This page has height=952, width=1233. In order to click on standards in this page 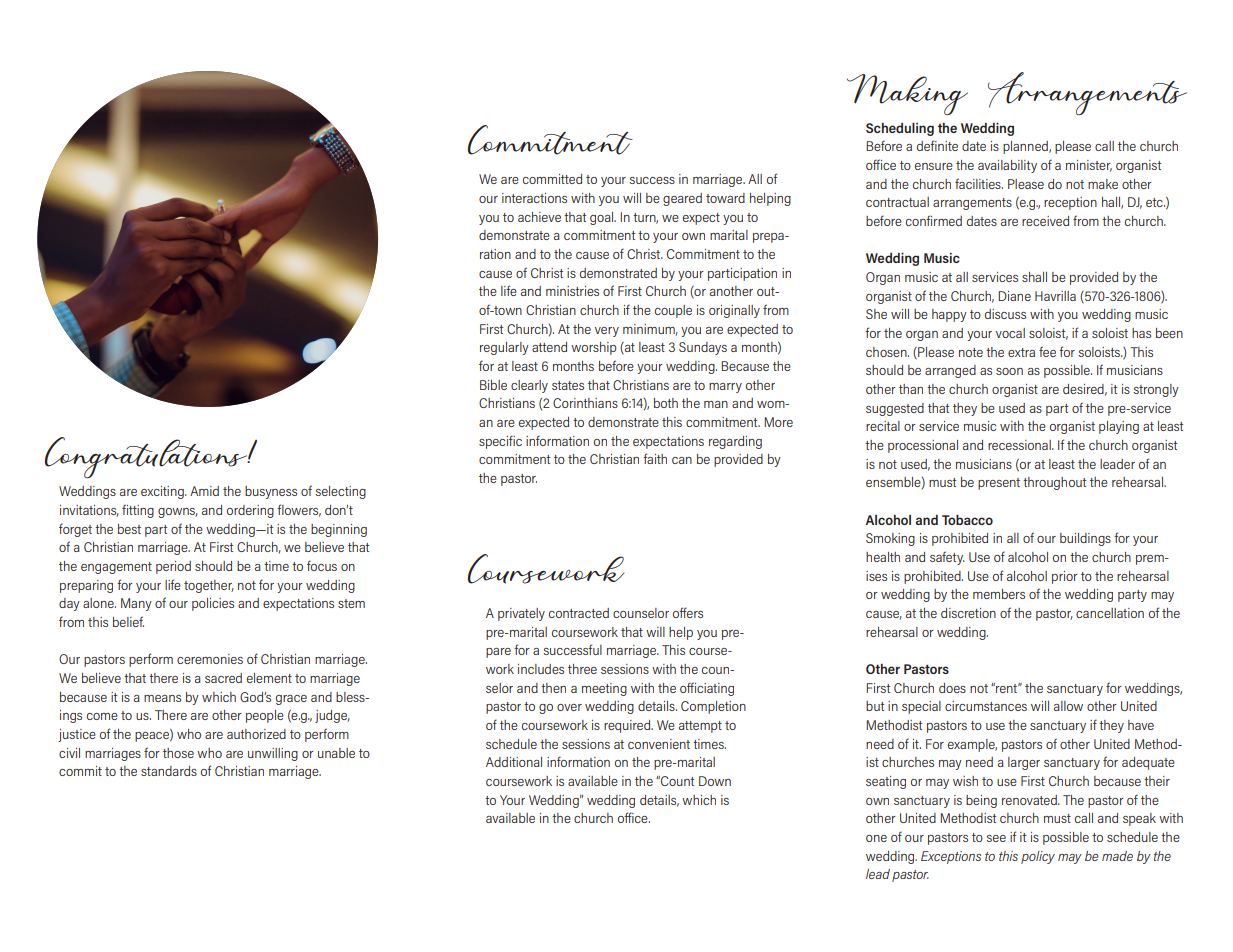, I will do `click(169, 771)`.
